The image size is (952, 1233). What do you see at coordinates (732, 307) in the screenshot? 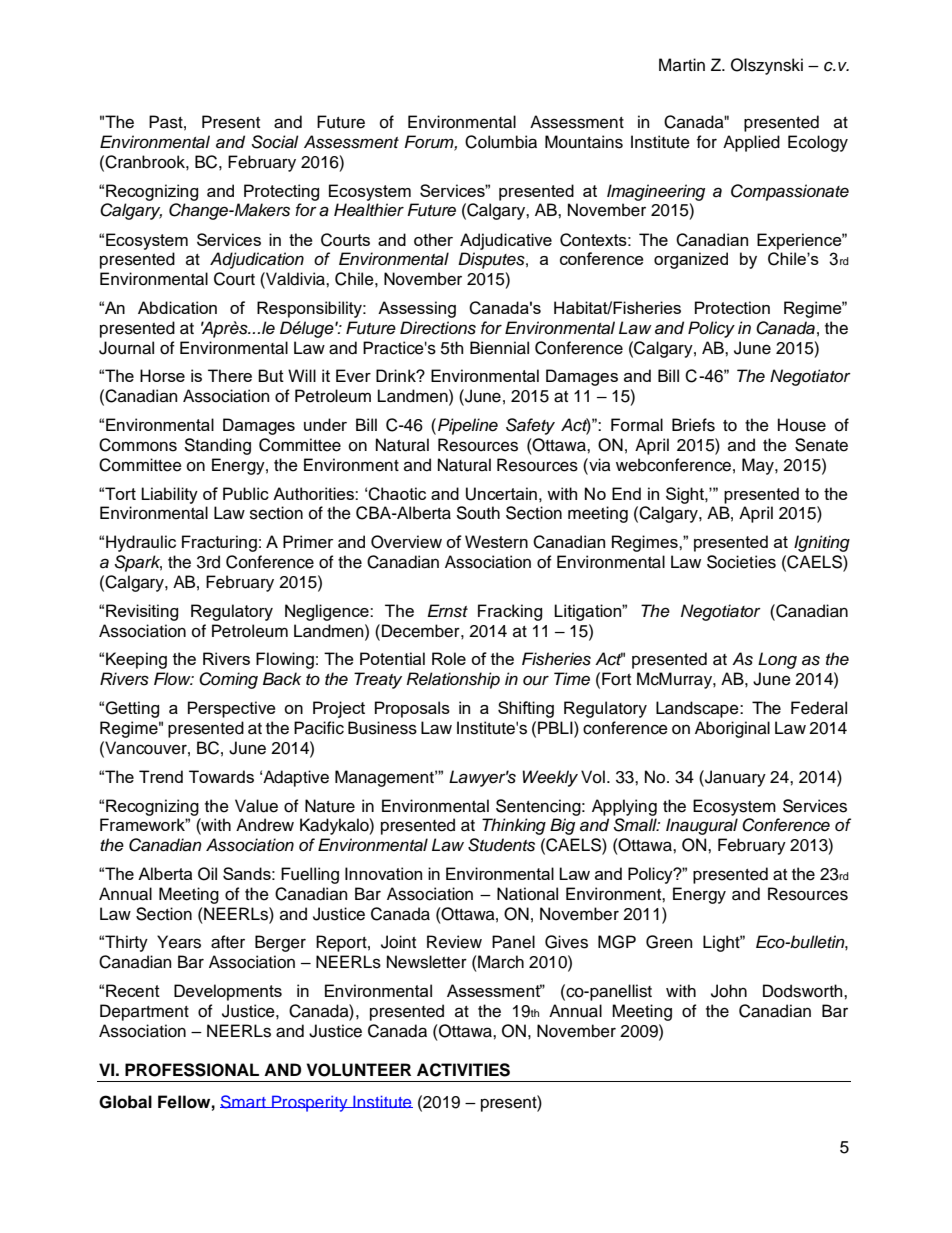
I see `Protection` at bounding box center [732, 307].
